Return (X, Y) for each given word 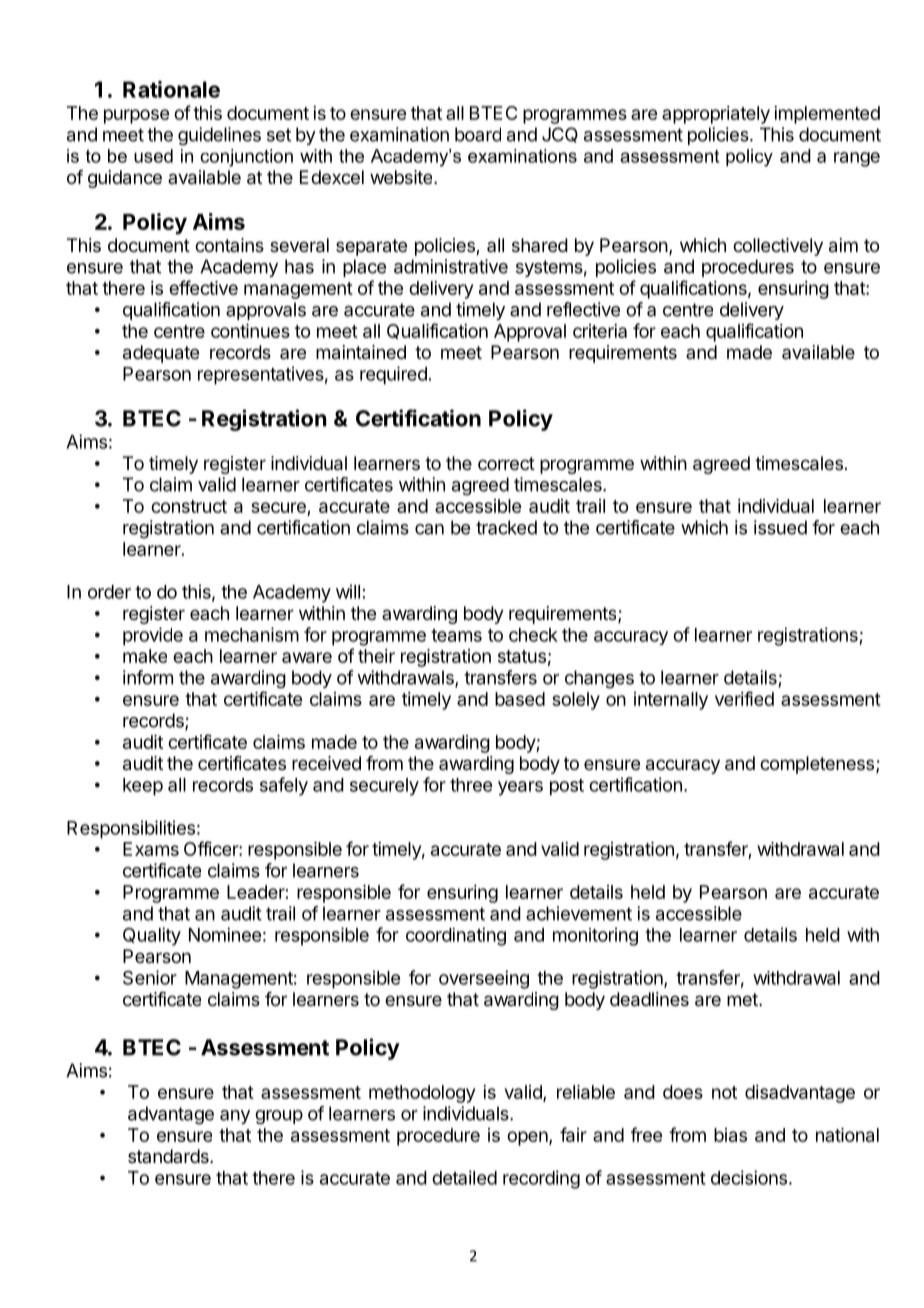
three (471, 785)
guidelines (219, 136)
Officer (212, 848)
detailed (464, 1177)
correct (506, 463)
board (478, 134)
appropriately (716, 115)
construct (189, 506)
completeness (817, 765)
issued (780, 527)
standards (169, 1156)
